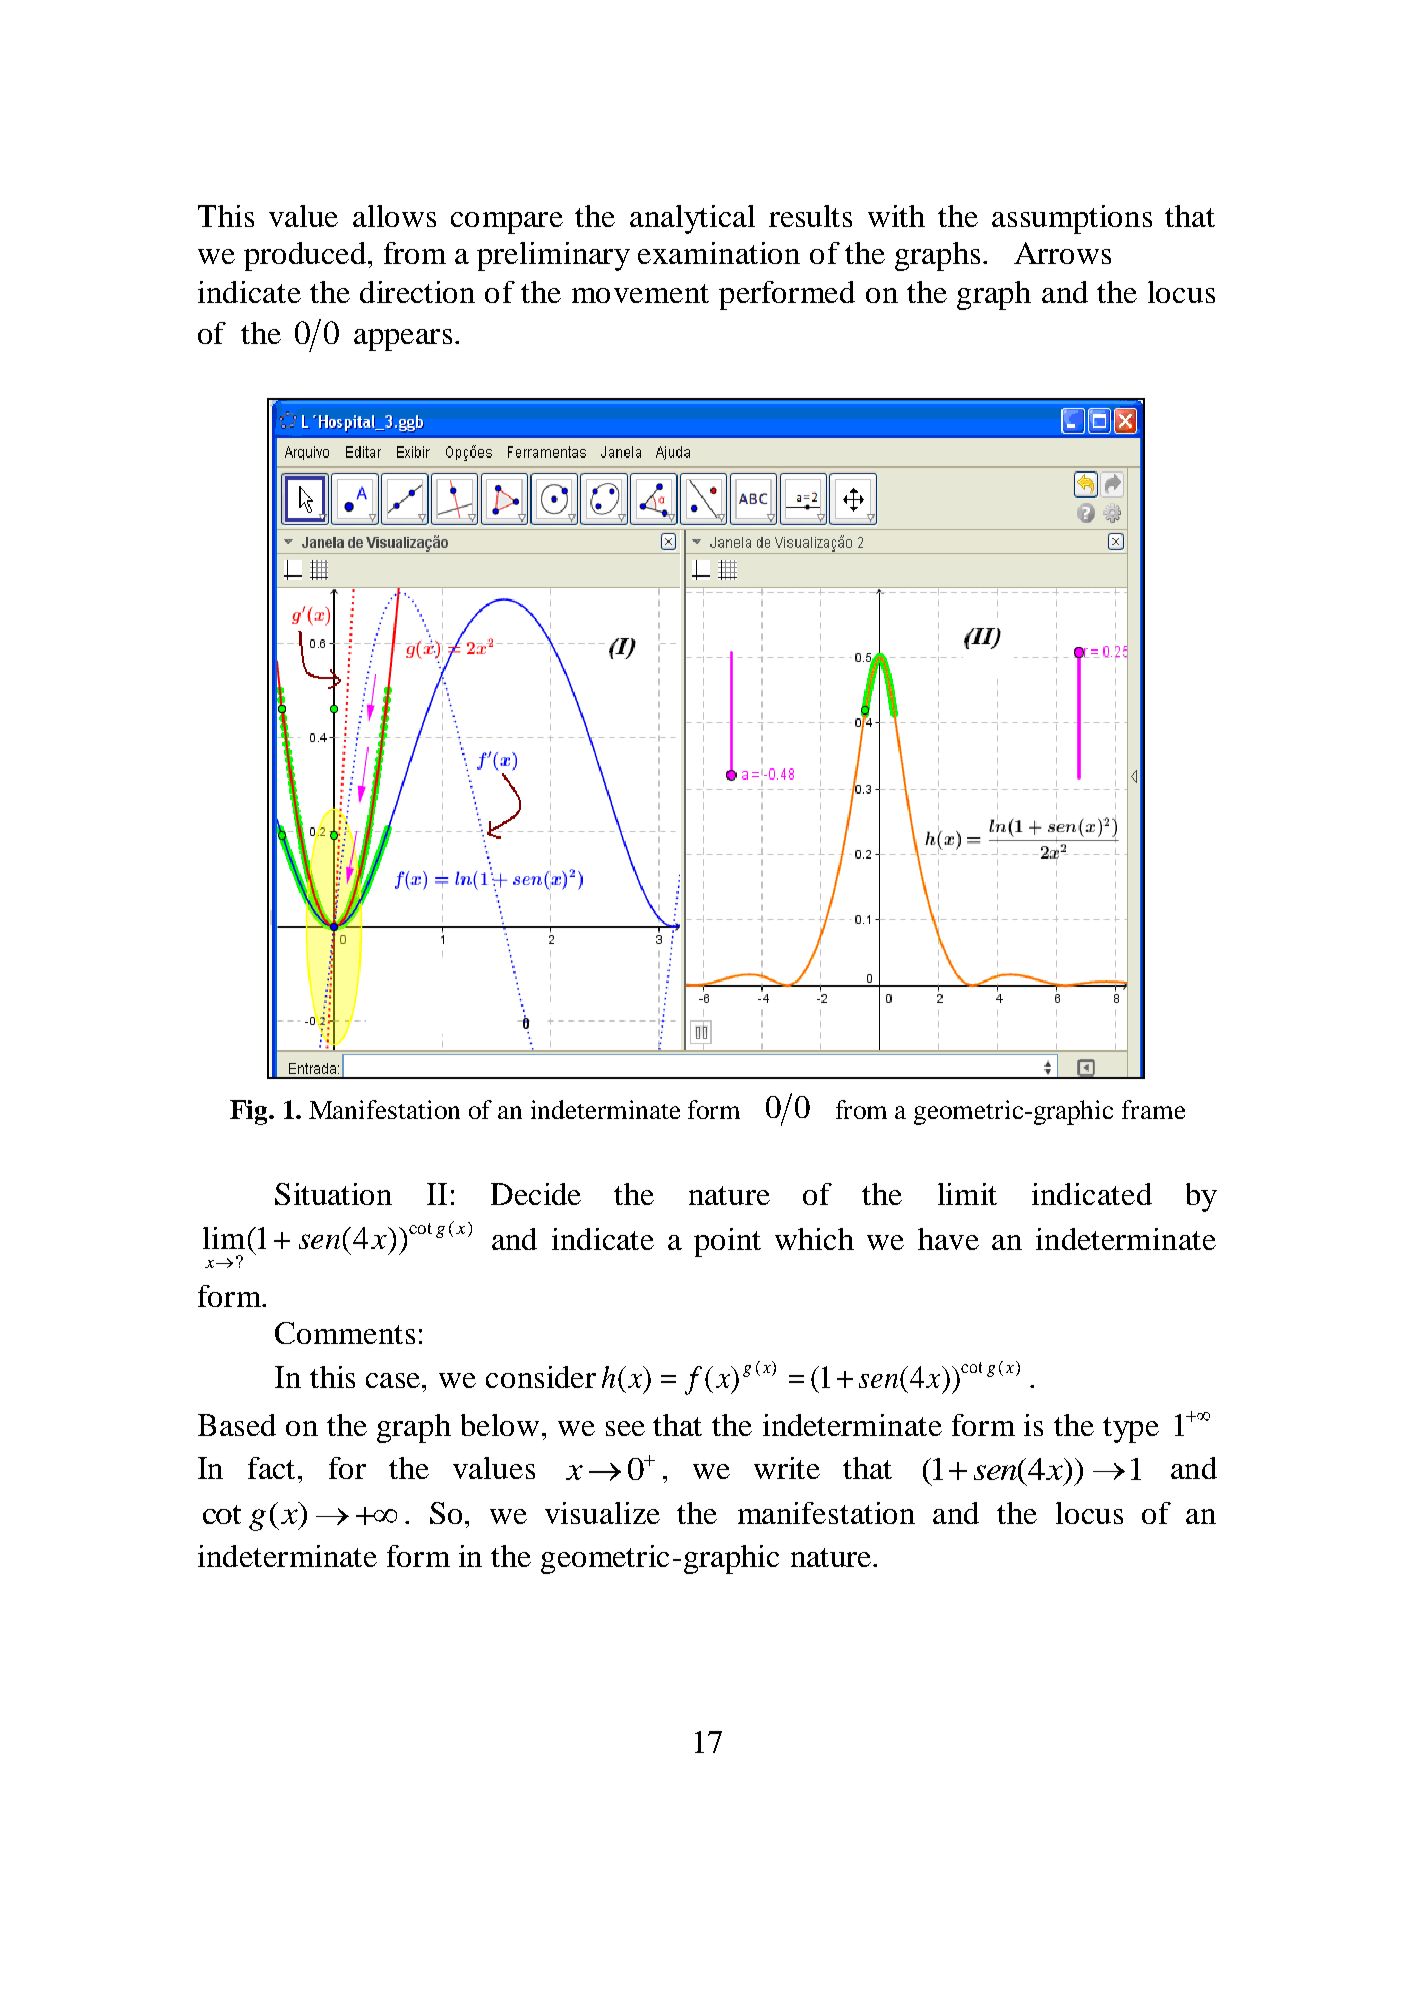  Describe the element at coordinates (640, 293) in the page. I see `movement` at that location.
